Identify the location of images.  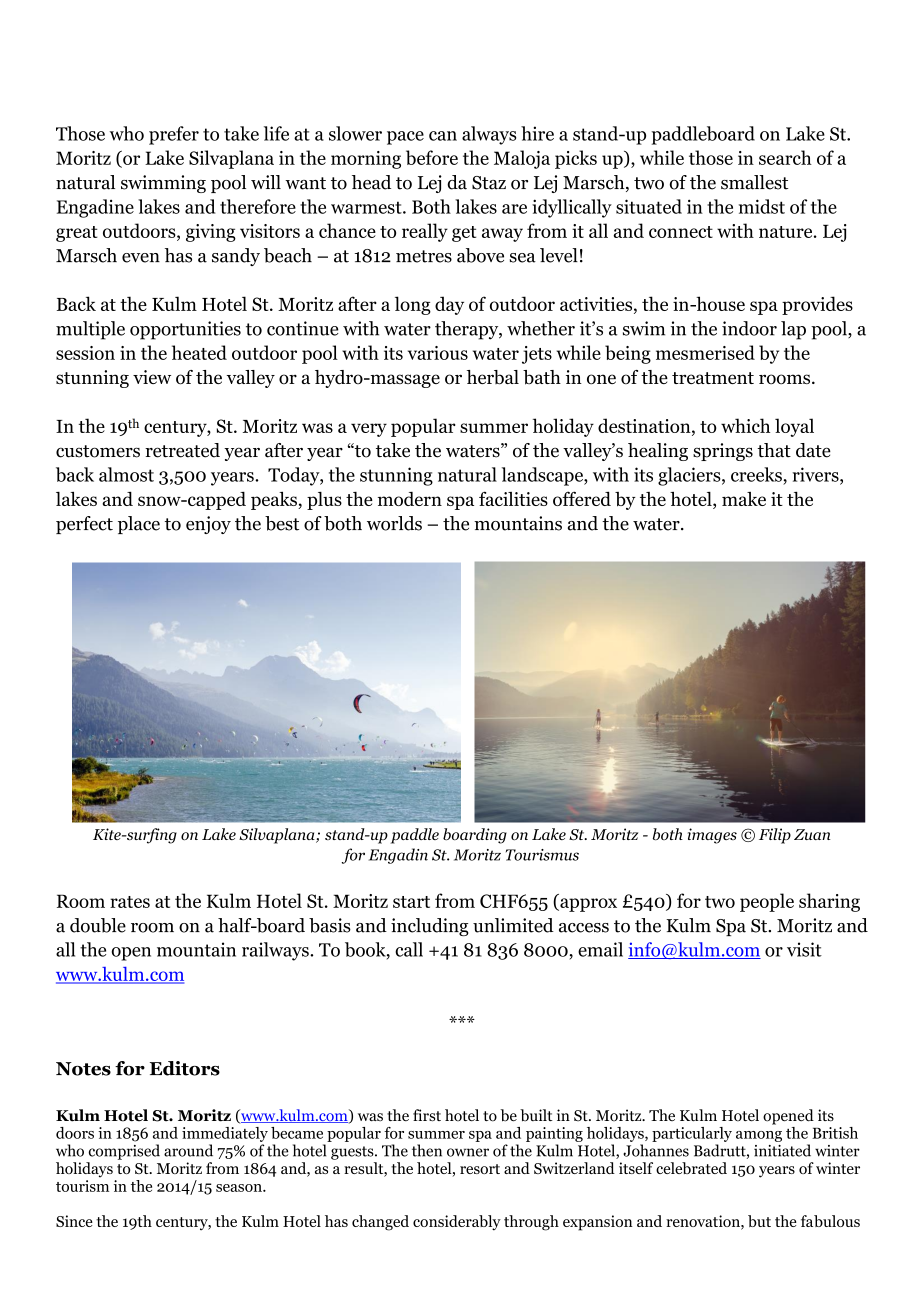
(712, 836).
